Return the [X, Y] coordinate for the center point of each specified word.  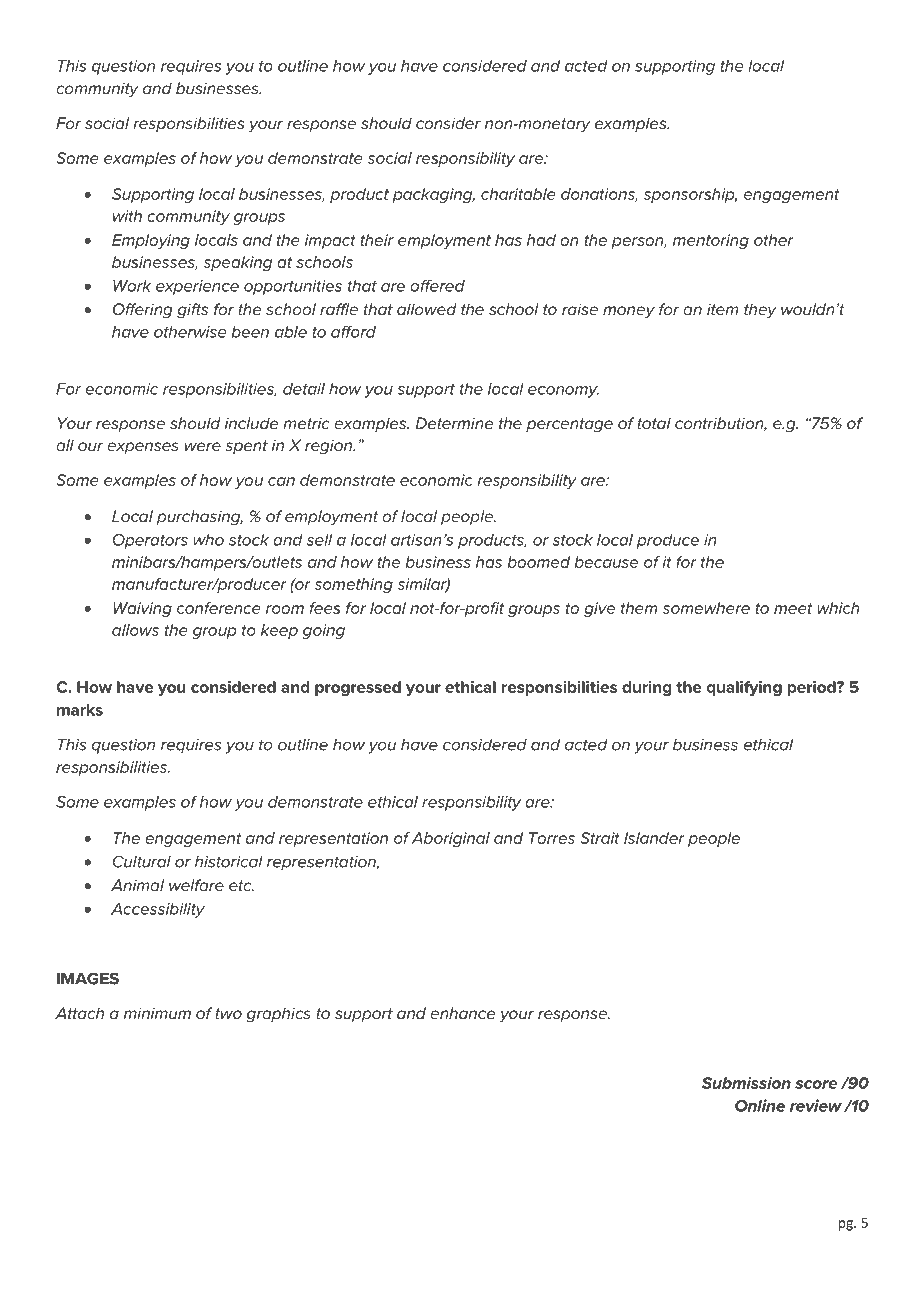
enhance [462, 1013]
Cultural [142, 861]
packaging [433, 195]
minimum [157, 1013]
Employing [151, 241]
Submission [746, 1082]
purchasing [199, 518]
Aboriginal [450, 839]
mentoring [711, 241]
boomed [538, 562]
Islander [654, 838]
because [606, 562]
